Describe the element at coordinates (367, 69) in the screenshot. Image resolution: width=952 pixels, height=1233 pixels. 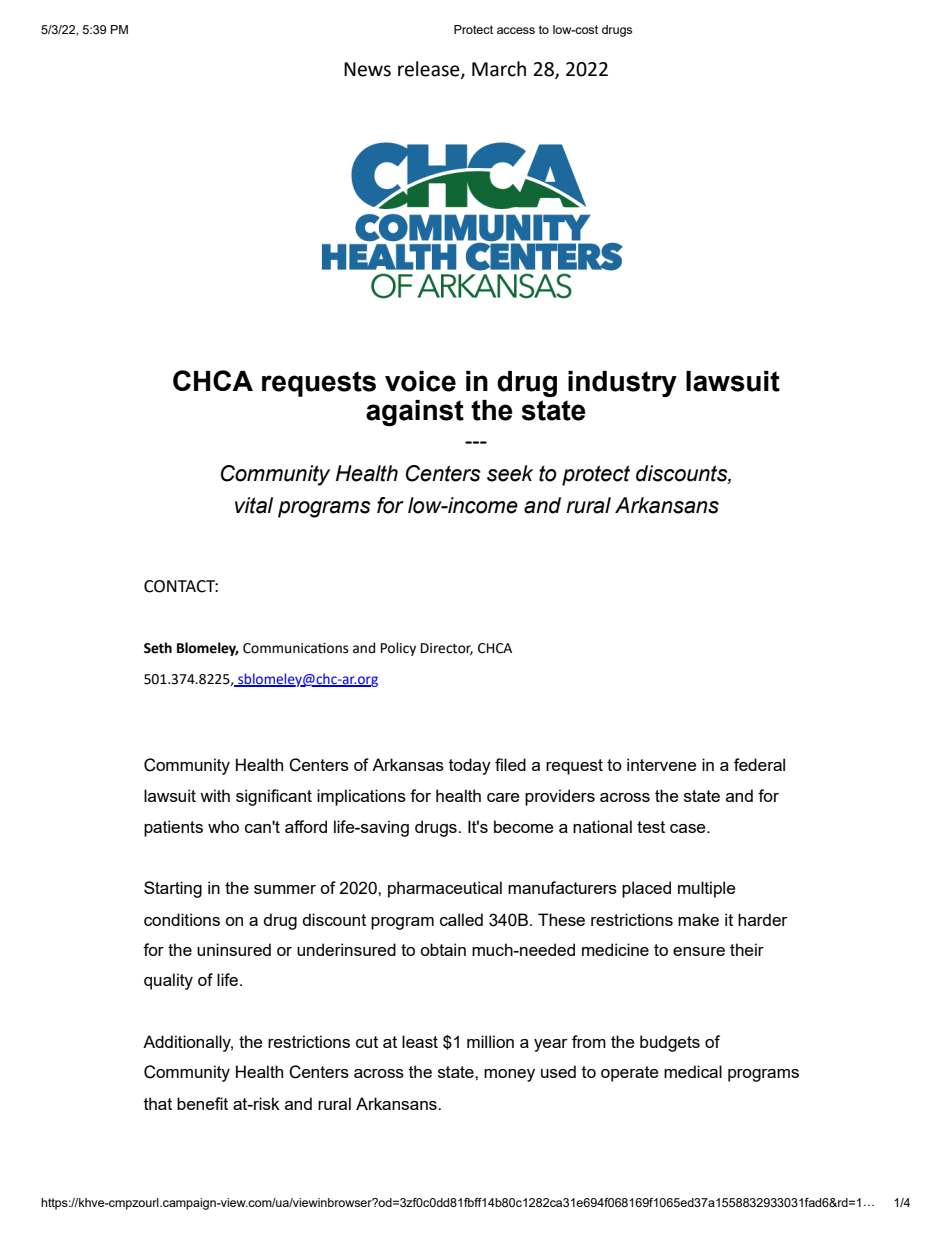
I see `News` at that location.
